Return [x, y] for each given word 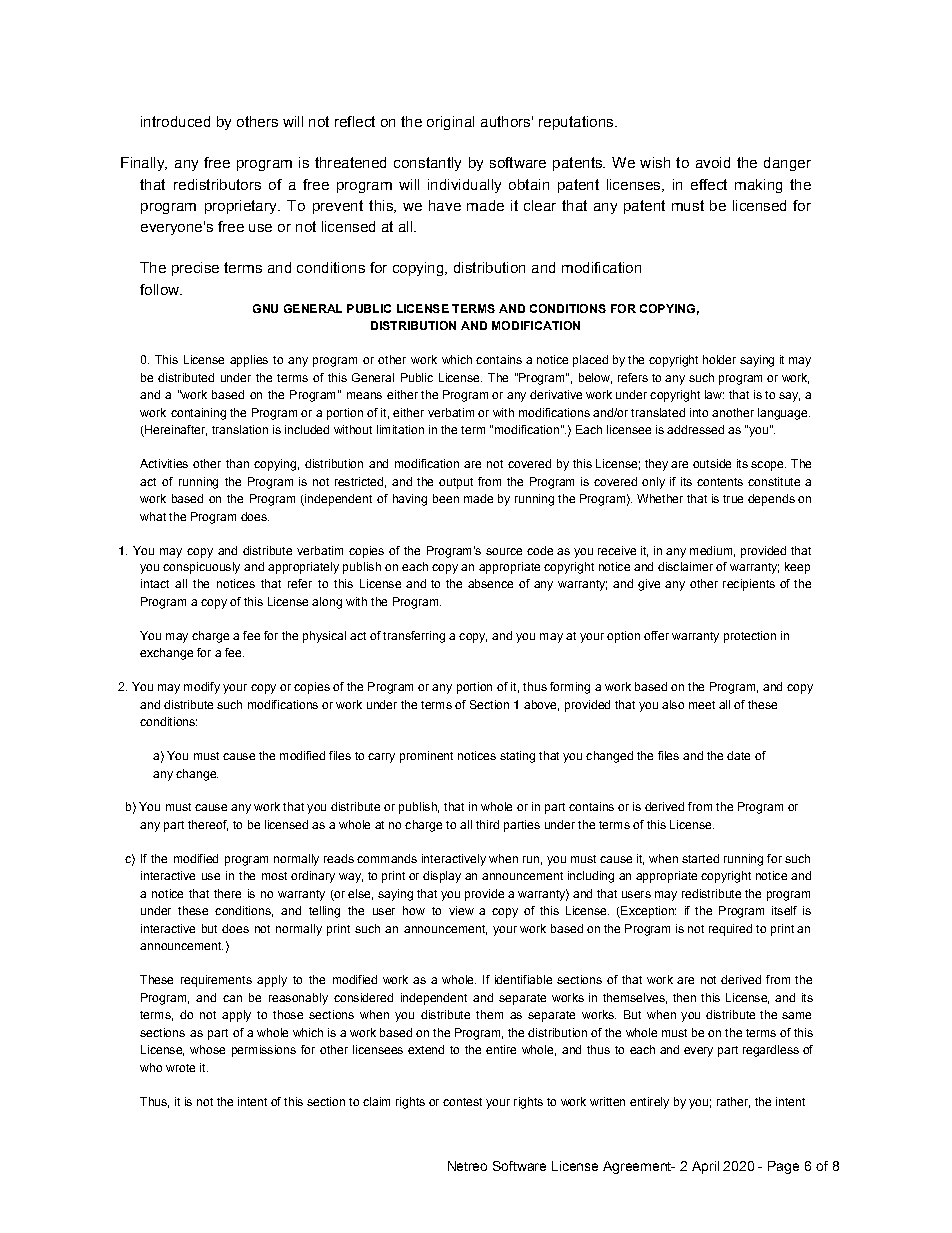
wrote [180, 1068]
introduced [175, 121]
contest [462, 1102]
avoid [713, 162]
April [705, 1167]
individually [464, 186]
